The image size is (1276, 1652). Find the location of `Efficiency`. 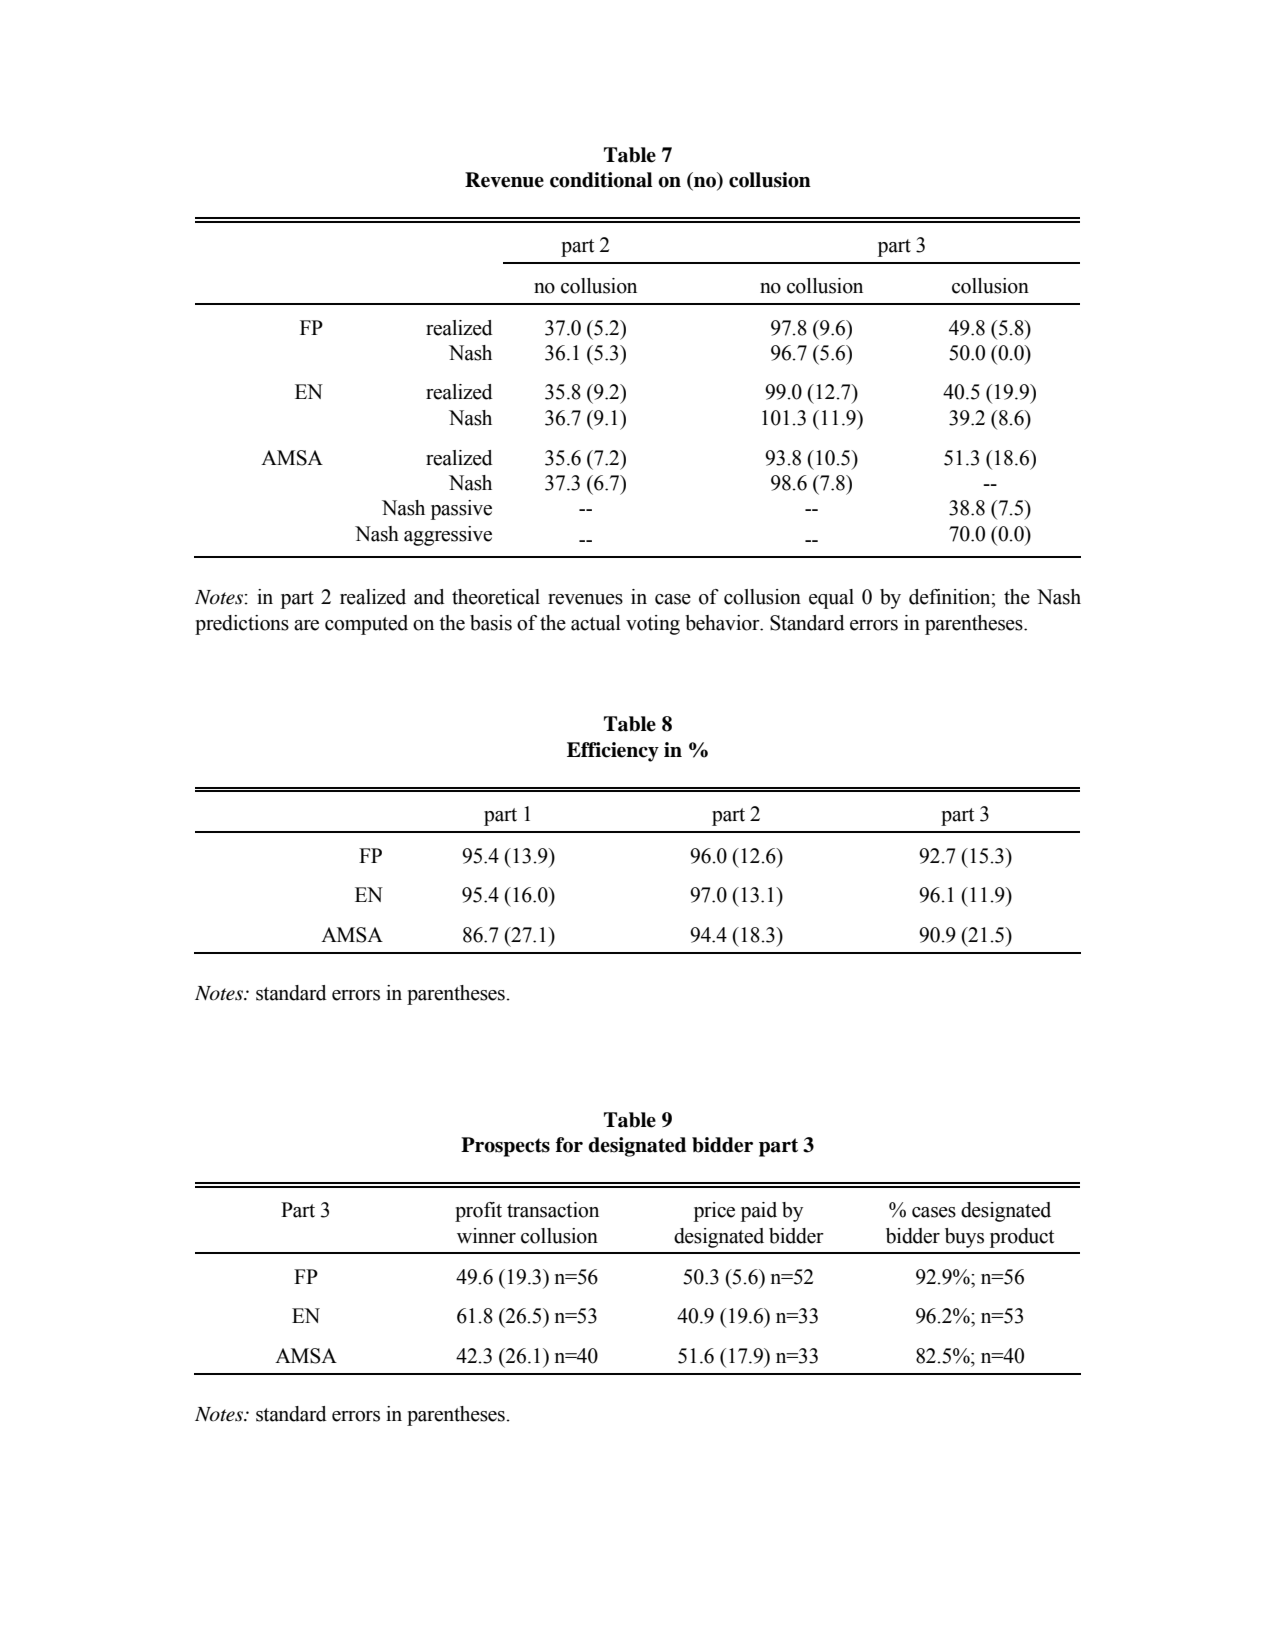

Efficiency is located at coordinates (613, 752).
